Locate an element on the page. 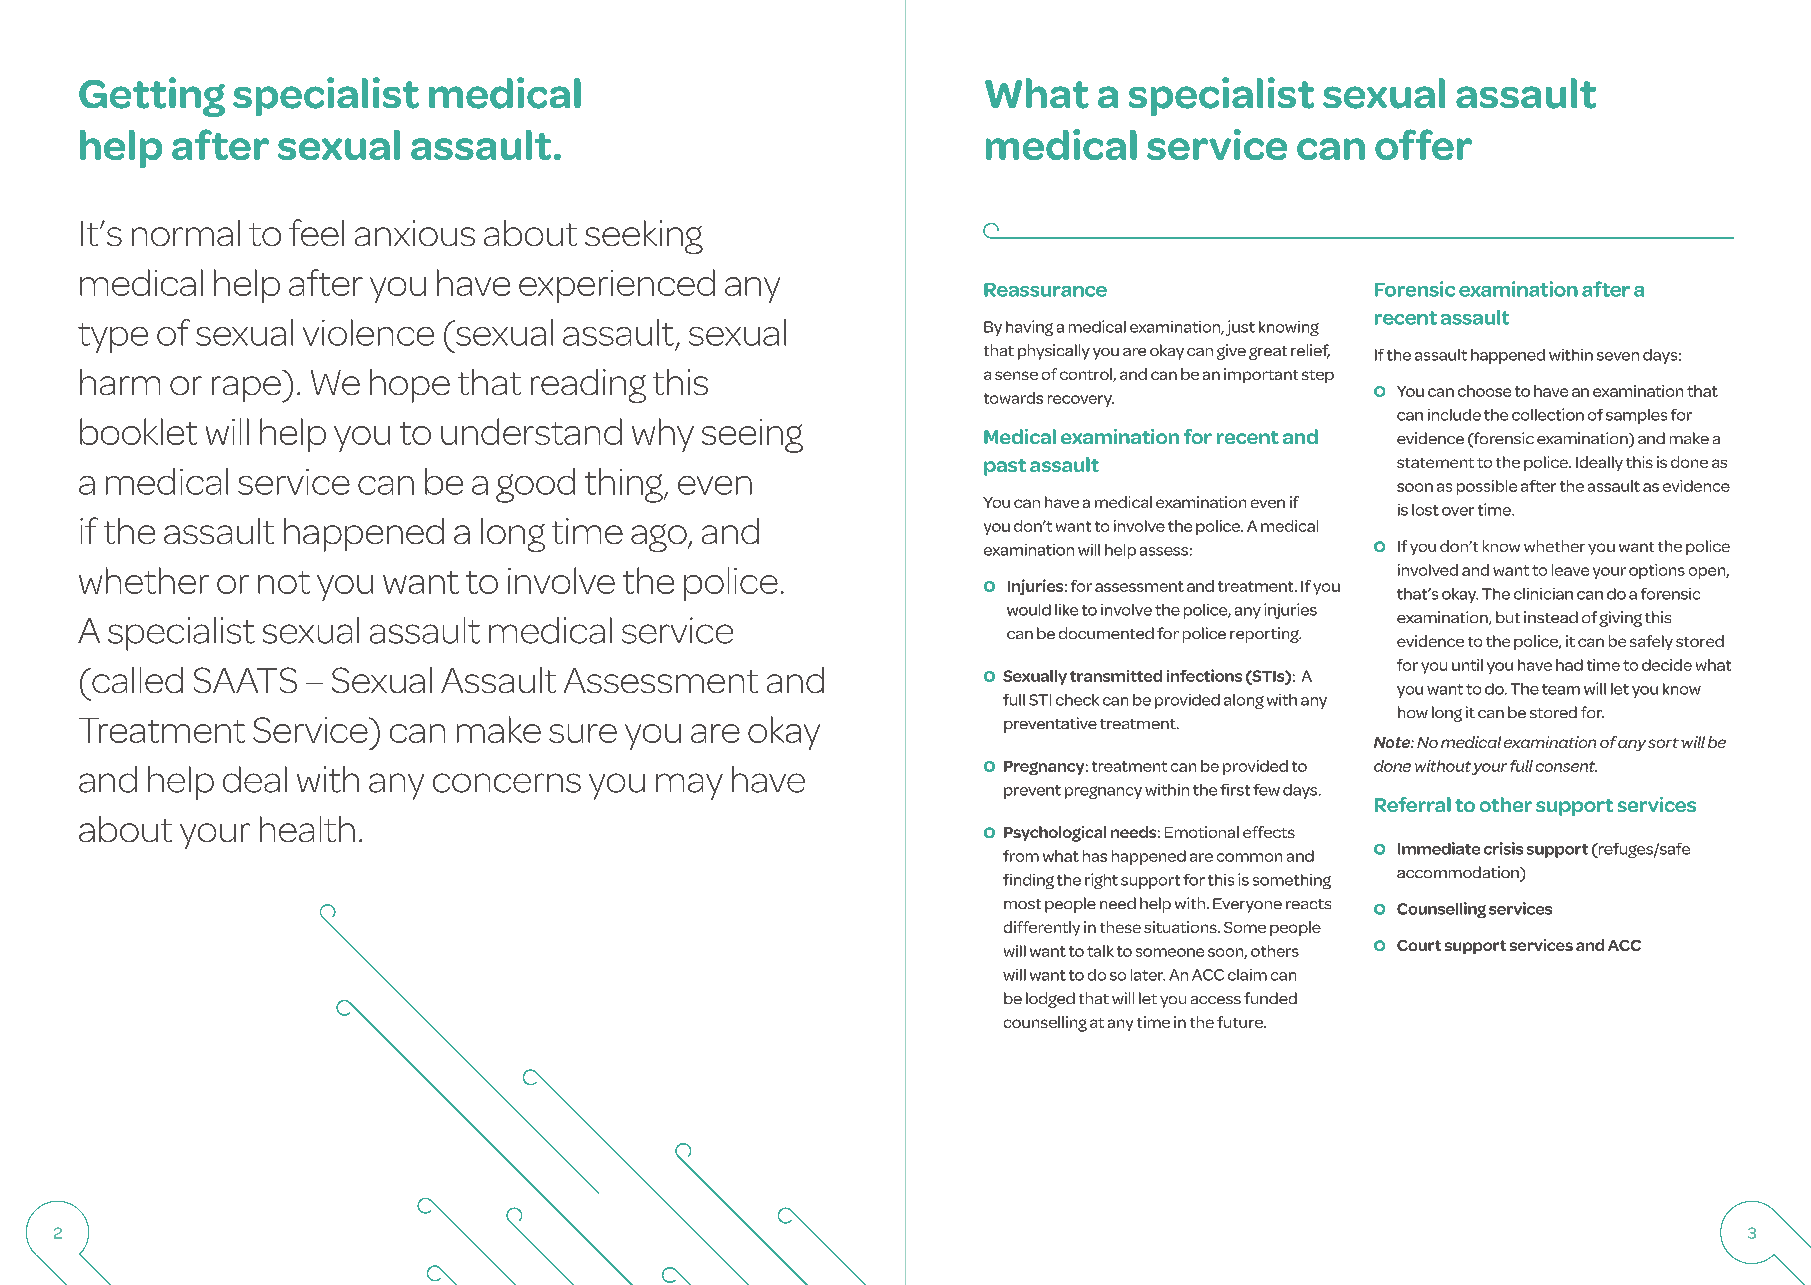 This image has height=1285, width=1811. seeking is located at coordinates (644, 237).
